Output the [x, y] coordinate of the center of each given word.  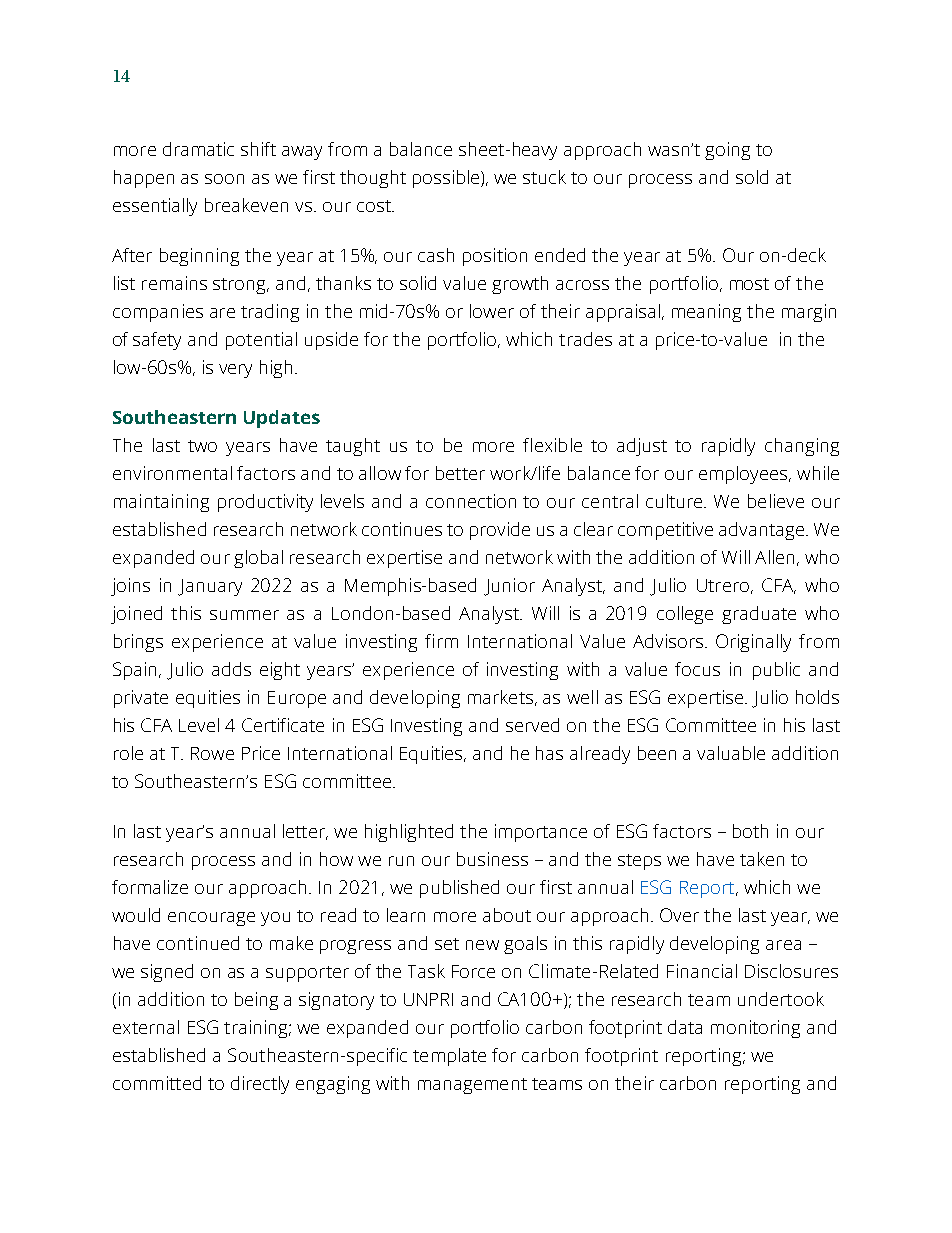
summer [244, 615]
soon [224, 179]
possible [447, 179]
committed [157, 1083]
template [449, 1057]
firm [441, 641]
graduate [759, 615]
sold [752, 177]
